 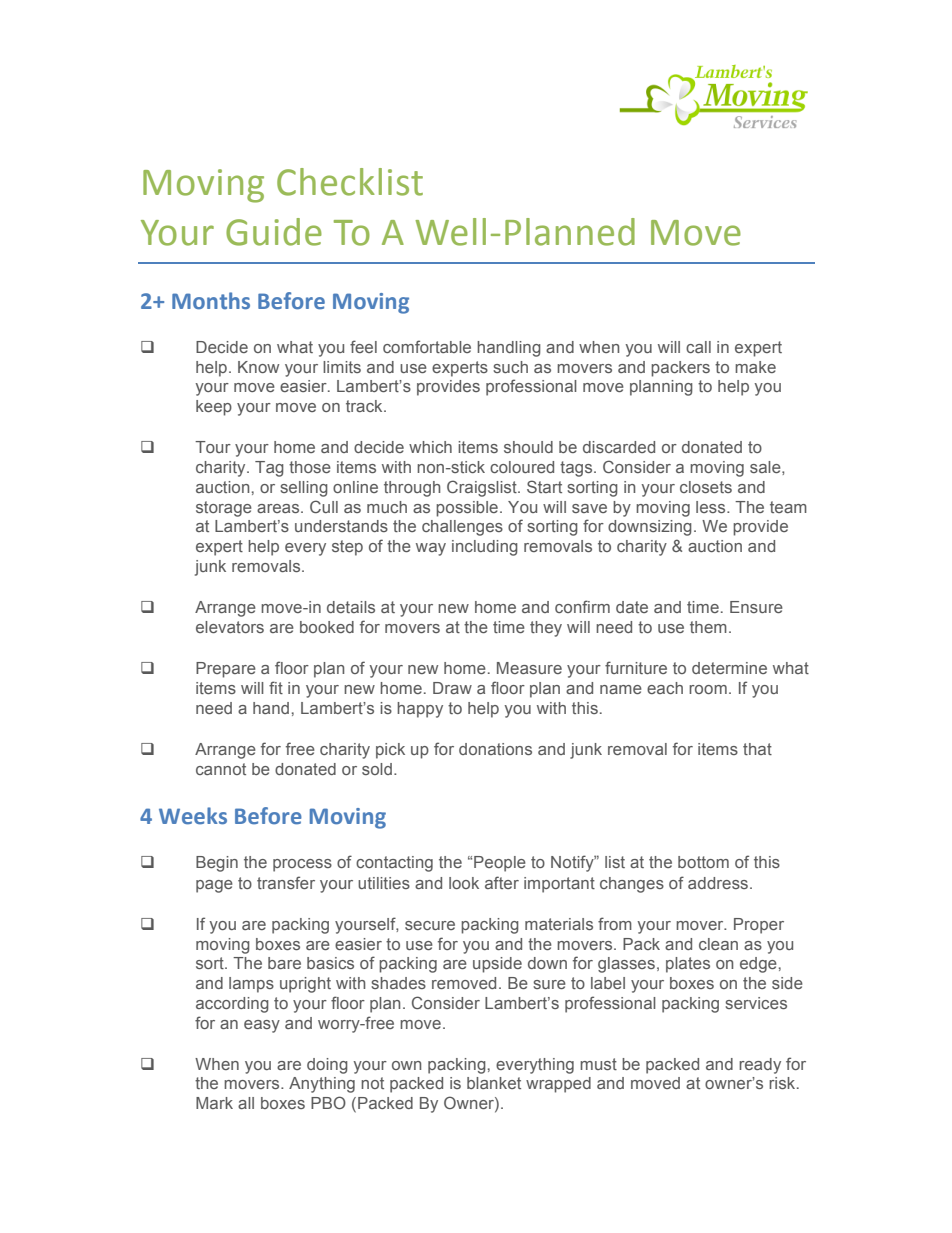 What do you see at coordinates (719, 883) in the screenshot?
I see `address` at bounding box center [719, 883].
